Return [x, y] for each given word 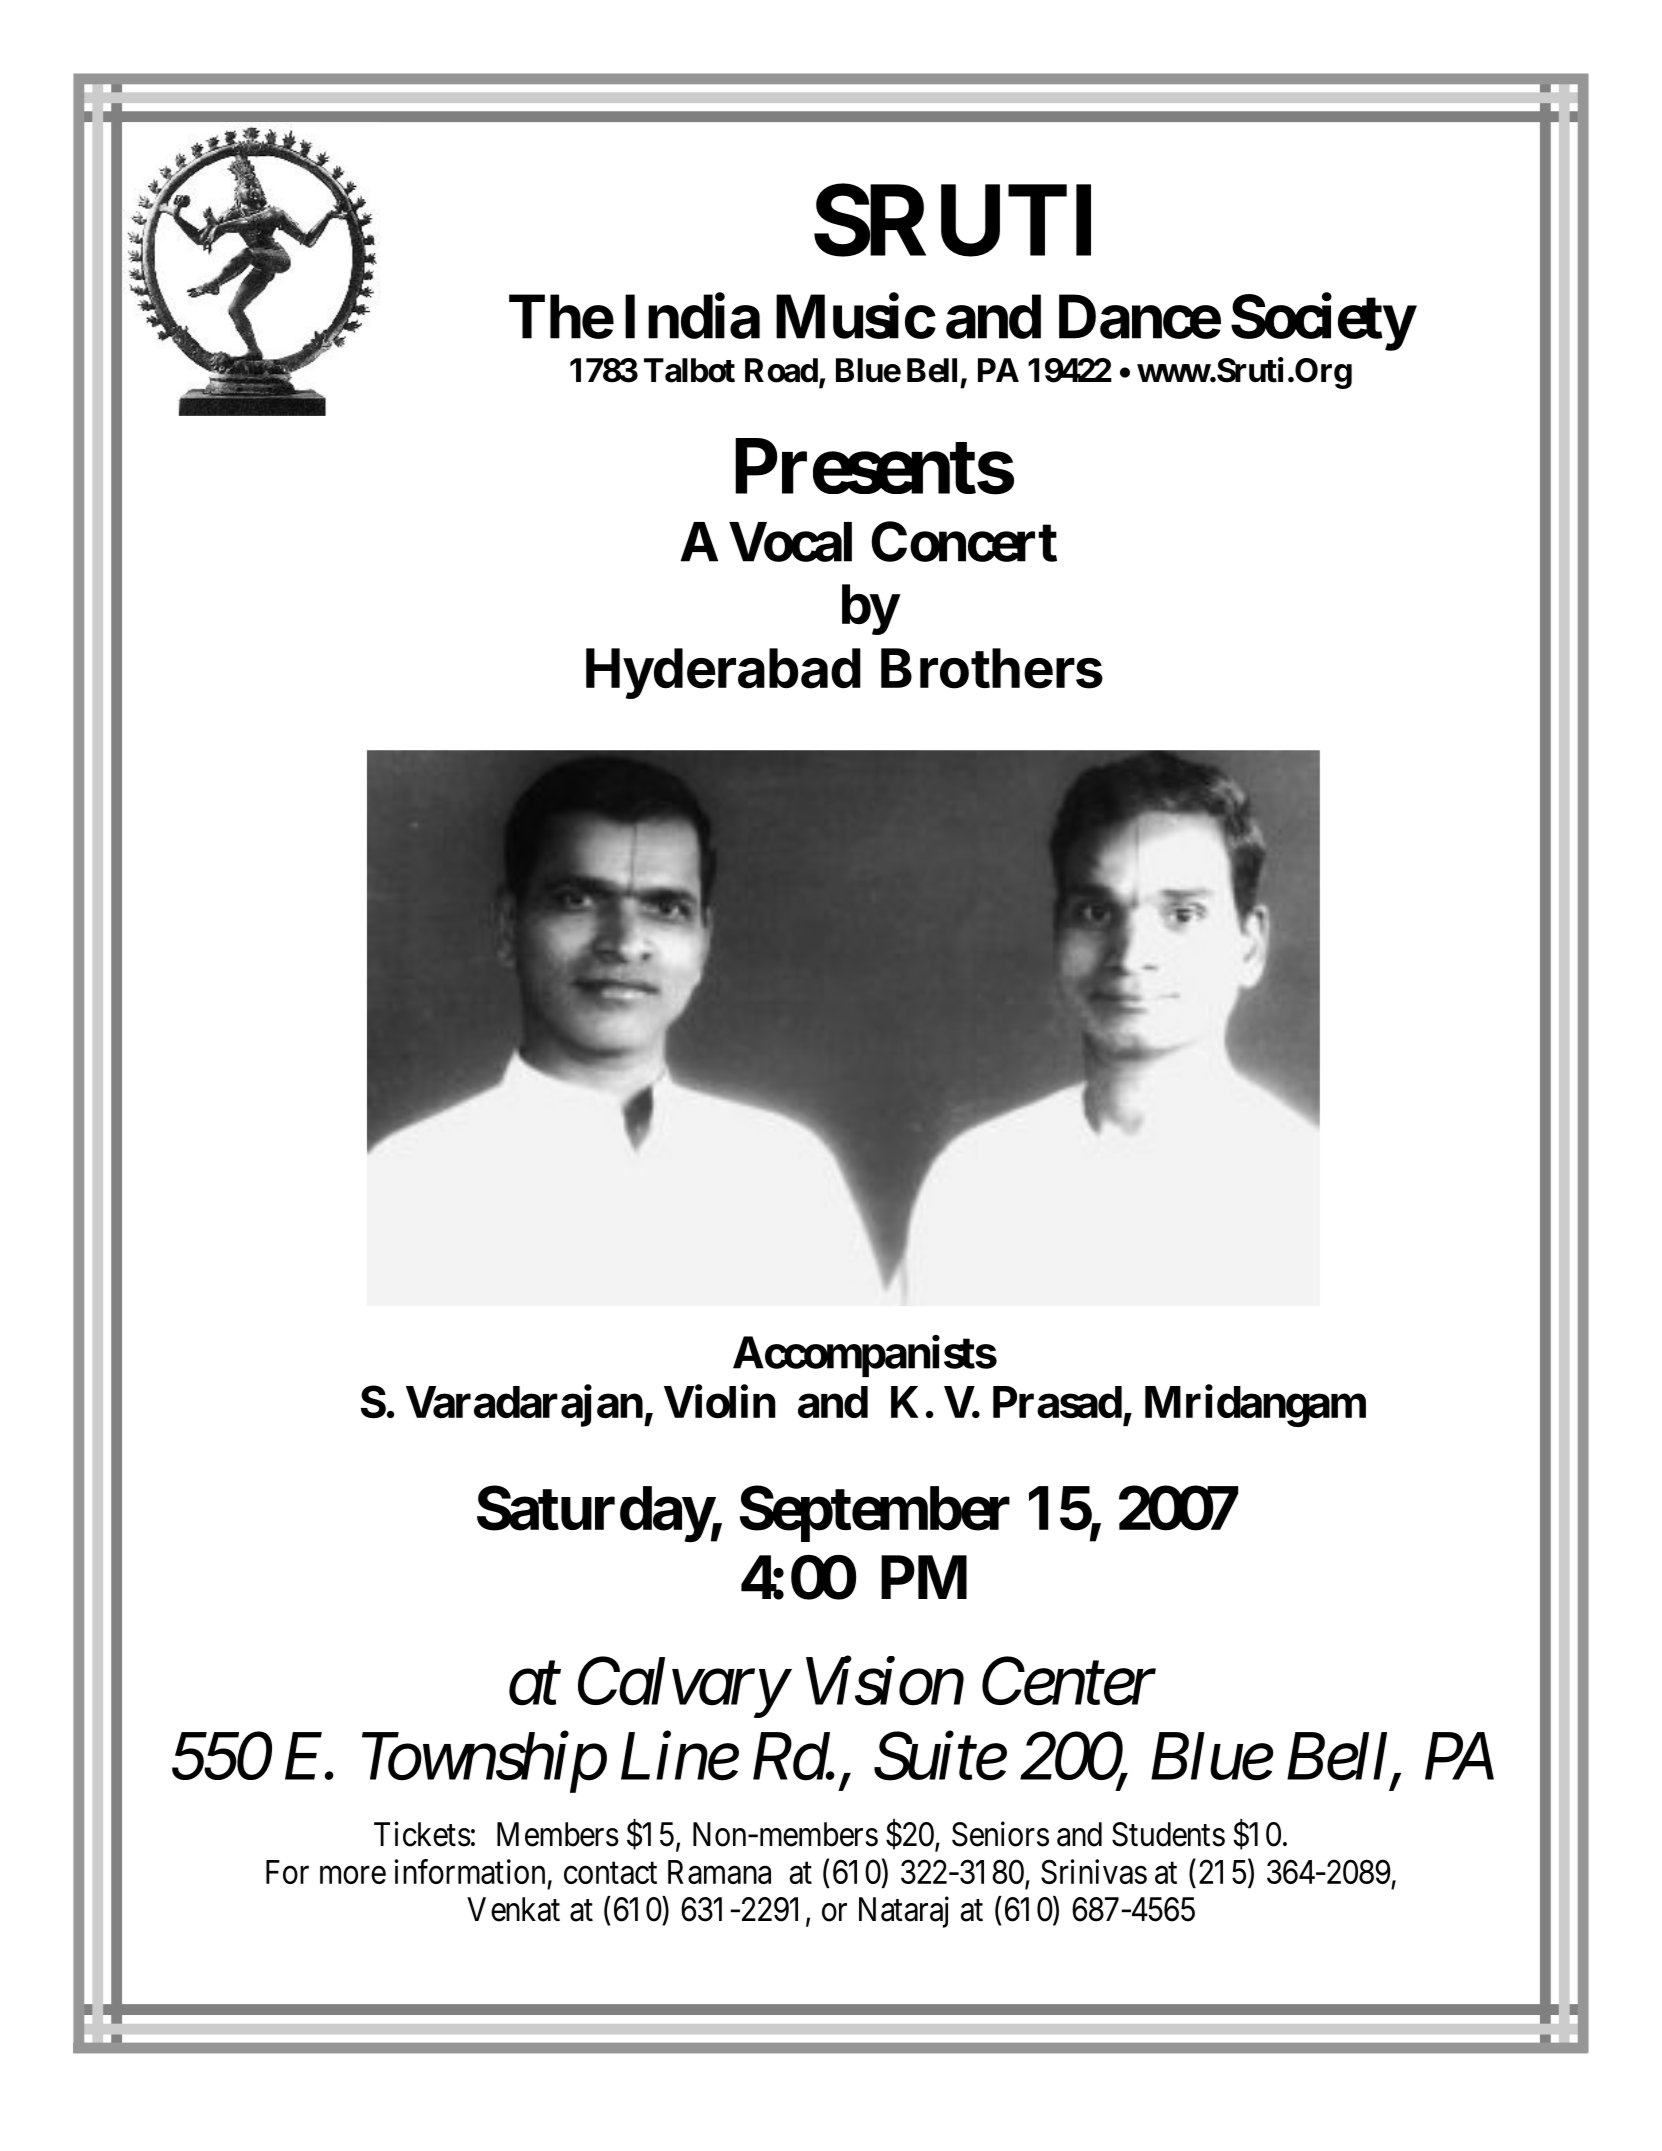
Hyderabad [723, 673]
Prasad [1057, 1402]
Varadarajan [524, 1406]
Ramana [719, 1872]
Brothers [992, 668]
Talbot [689, 370]
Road [781, 370]
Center [1069, 1682]
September [875, 1514]
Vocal [790, 542]
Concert [964, 541]
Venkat [513, 1909]
